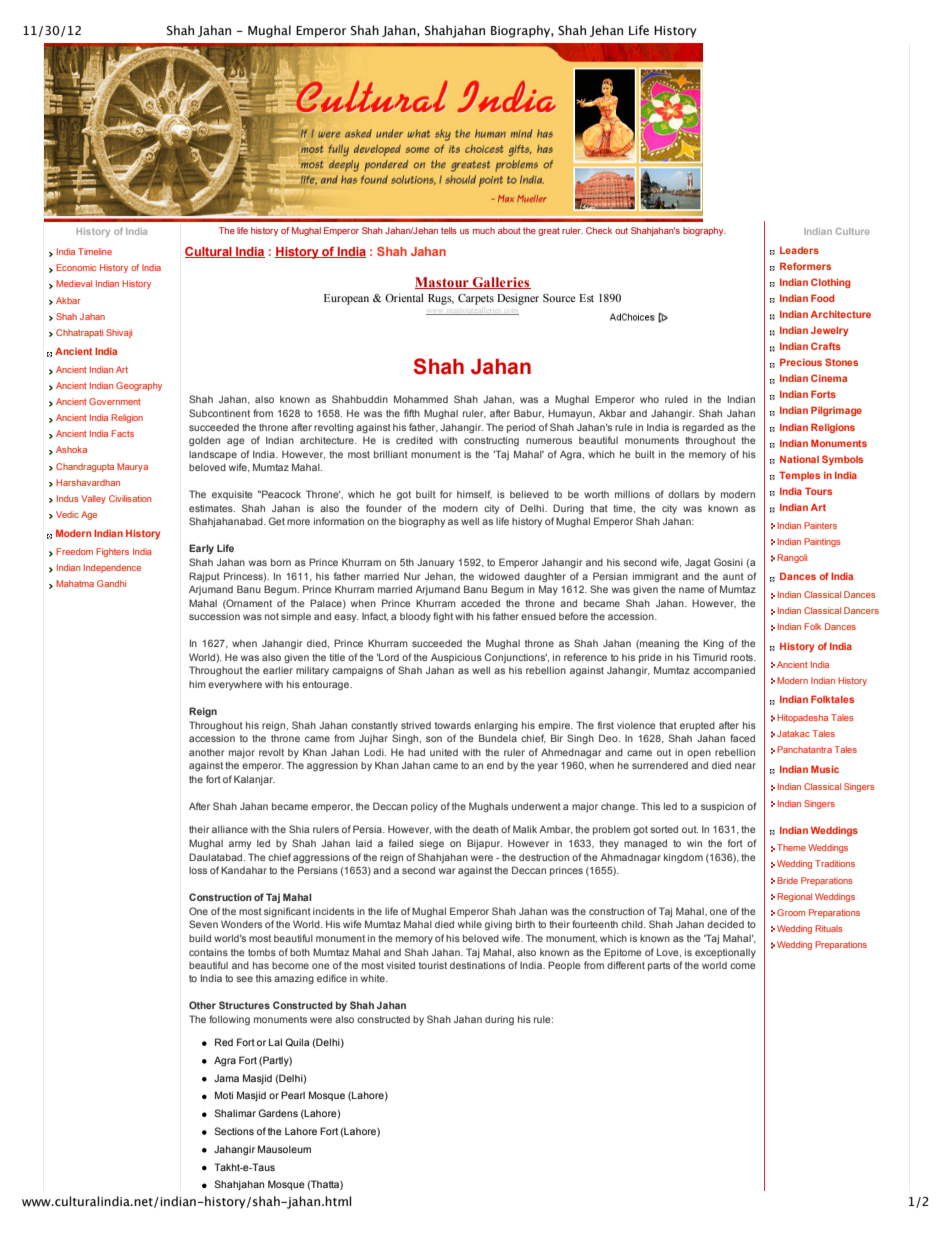 This image has width=952, height=1233. Describe the element at coordinates (799, 250) in the image. I see `Leaders` at that location.
